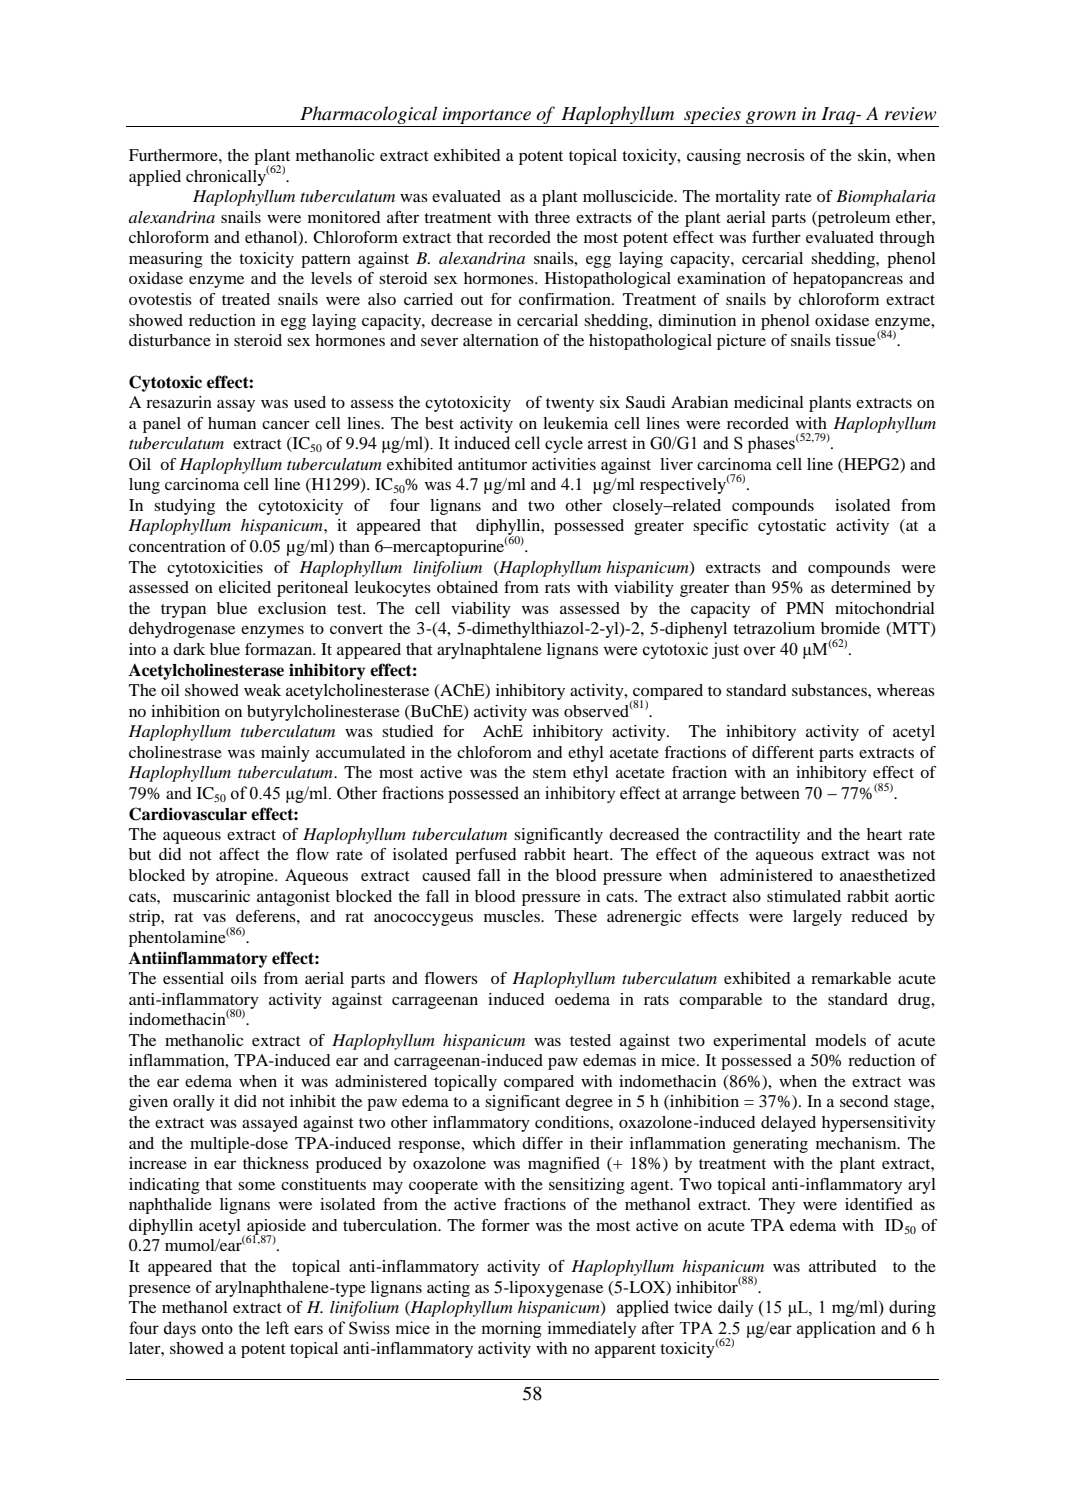 Image resolution: width=1065 pixels, height=1506 pixels. I want to click on monitored, so click(344, 217).
